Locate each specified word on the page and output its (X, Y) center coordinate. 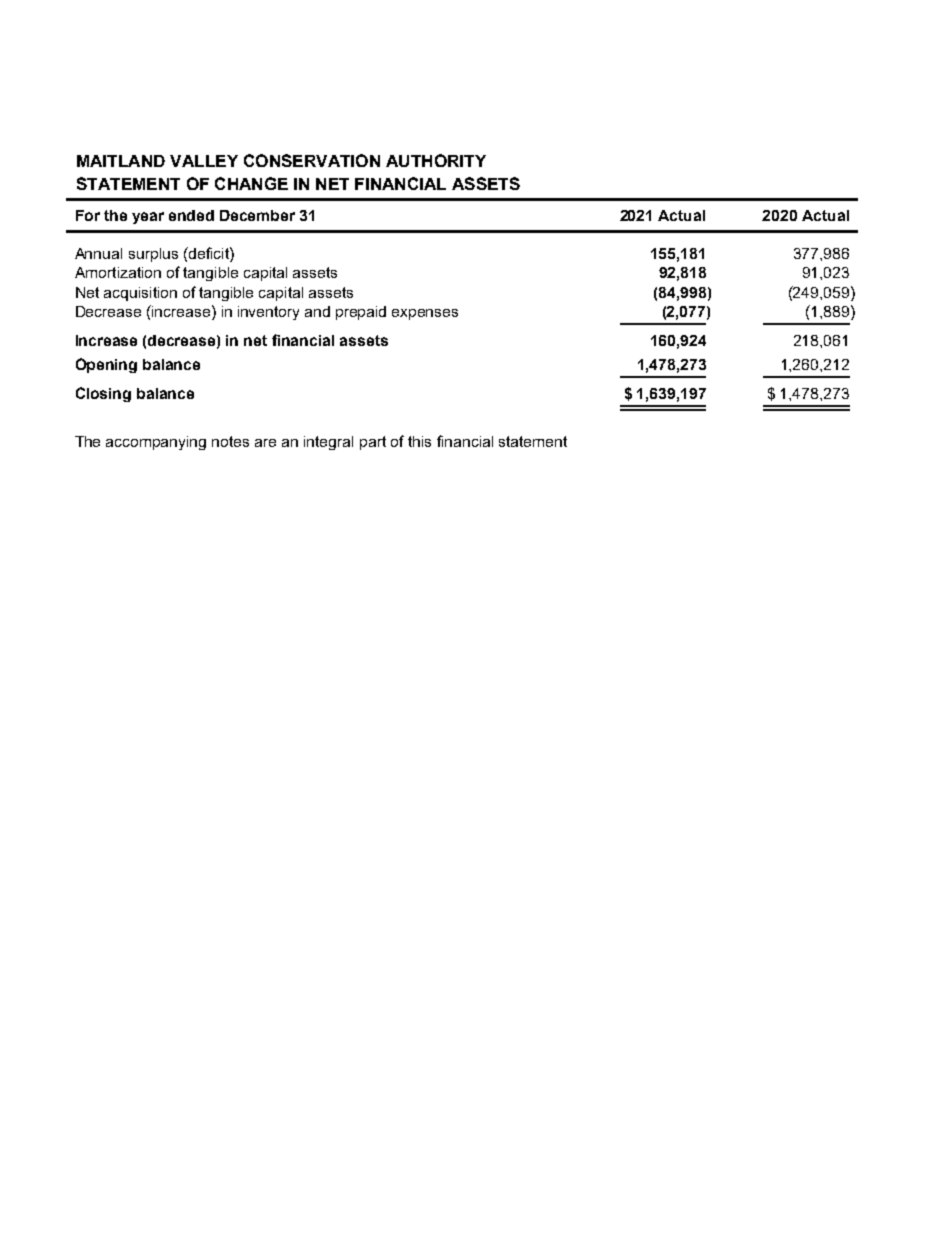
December (257, 215)
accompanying (156, 443)
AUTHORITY (436, 160)
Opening (106, 365)
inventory (268, 313)
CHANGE (251, 183)
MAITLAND (121, 161)
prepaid (361, 313)
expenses (425, 314)
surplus (153, 255)
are (265, 443)
